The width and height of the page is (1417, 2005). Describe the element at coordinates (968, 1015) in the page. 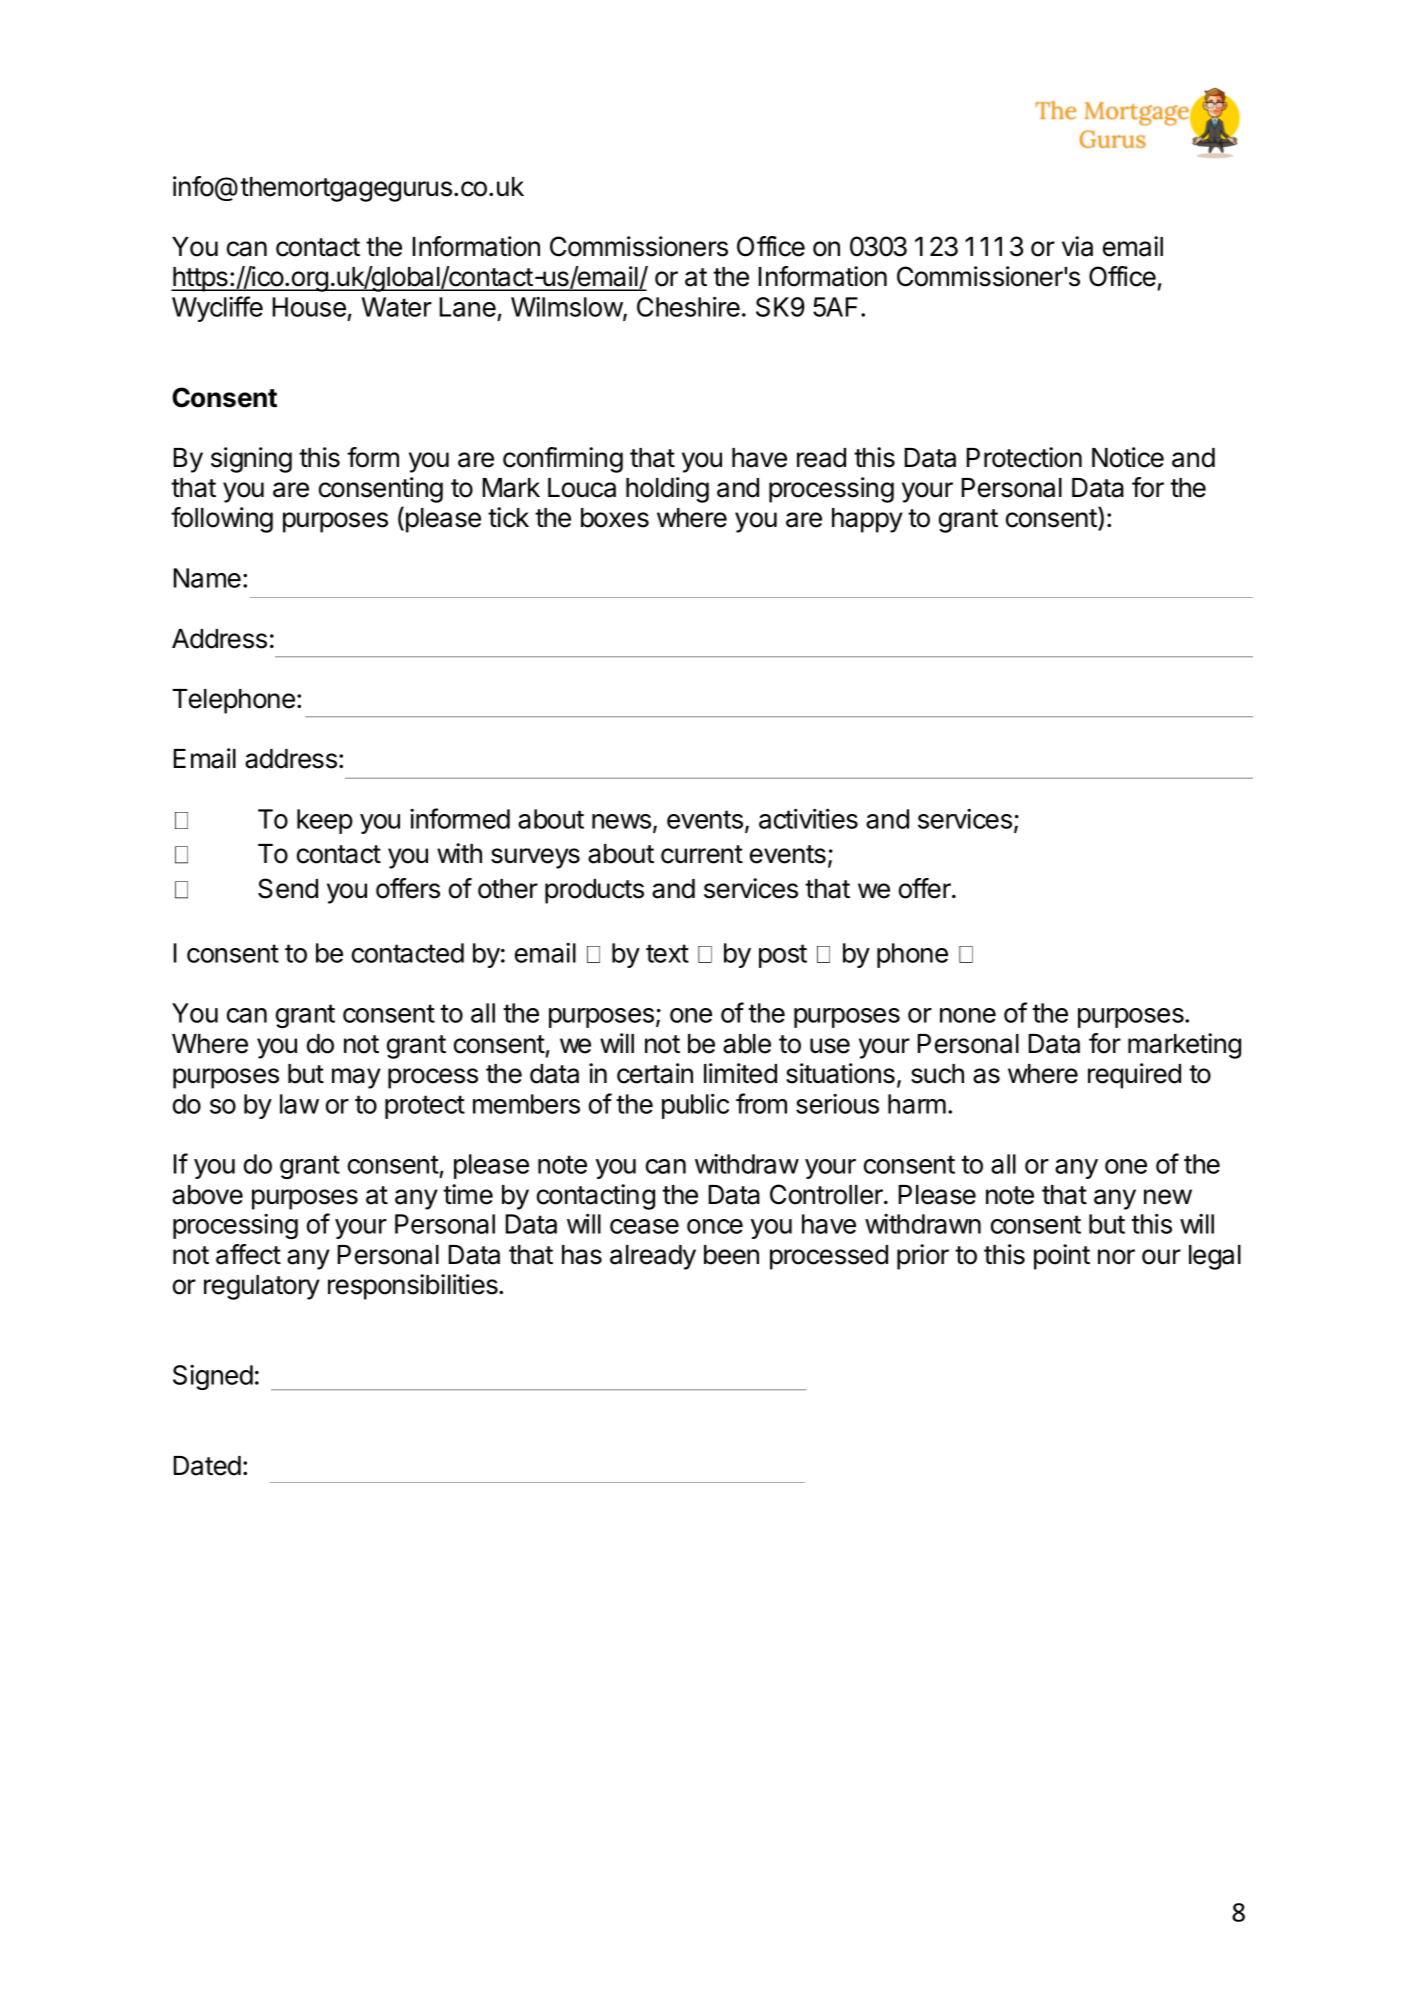

I see `none` at that location.
